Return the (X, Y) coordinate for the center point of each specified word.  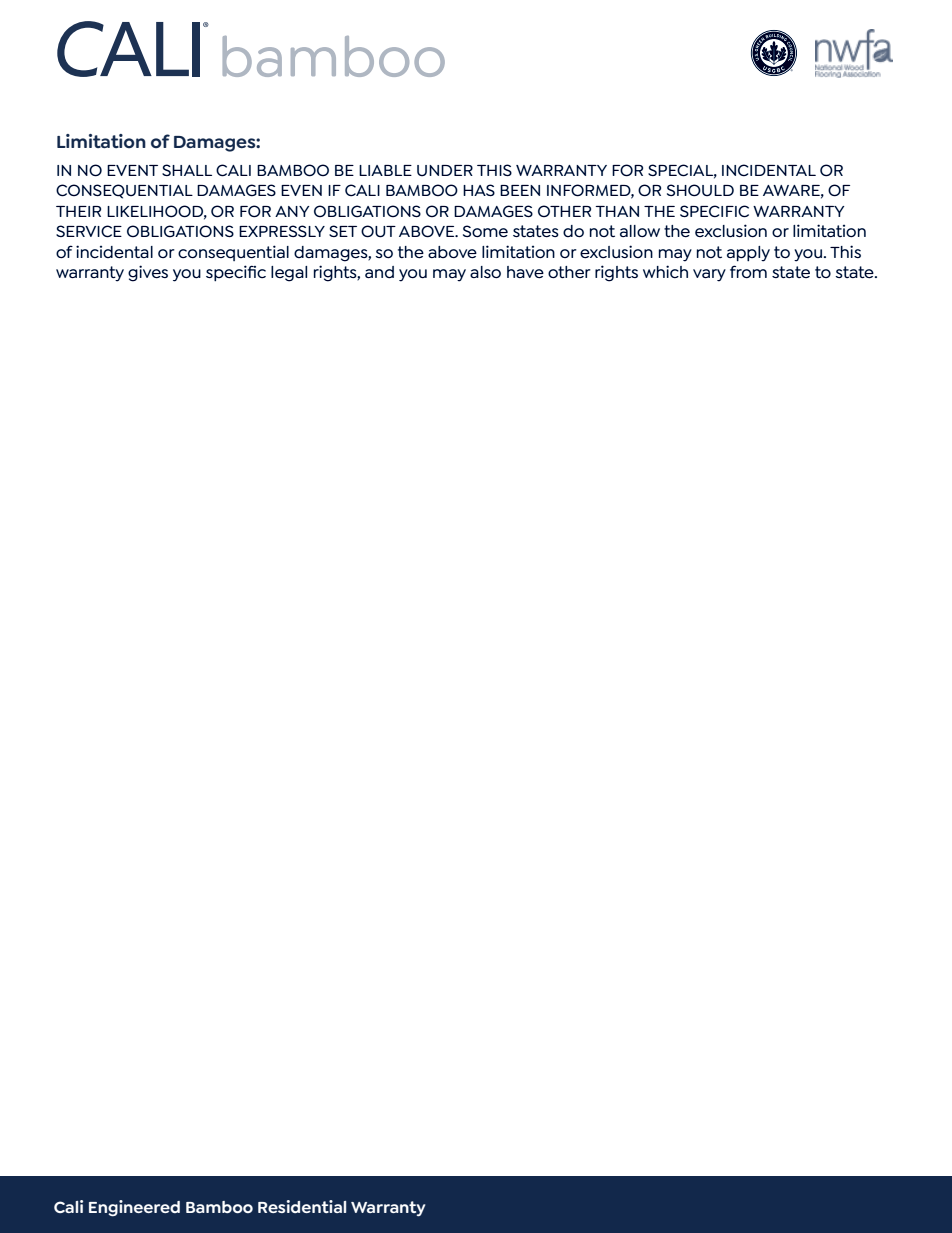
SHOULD (700, 190)
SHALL (187, 170)
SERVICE (89, 231)
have (525, 272)
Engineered (134, 1208)
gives (148, 273)
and (379, 272)
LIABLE (385, 170)
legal (289, 274)
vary (709, 275)
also (485, 272)
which (665, 271)
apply (748, 254)
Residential (302, 1206)
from (748, 271)
